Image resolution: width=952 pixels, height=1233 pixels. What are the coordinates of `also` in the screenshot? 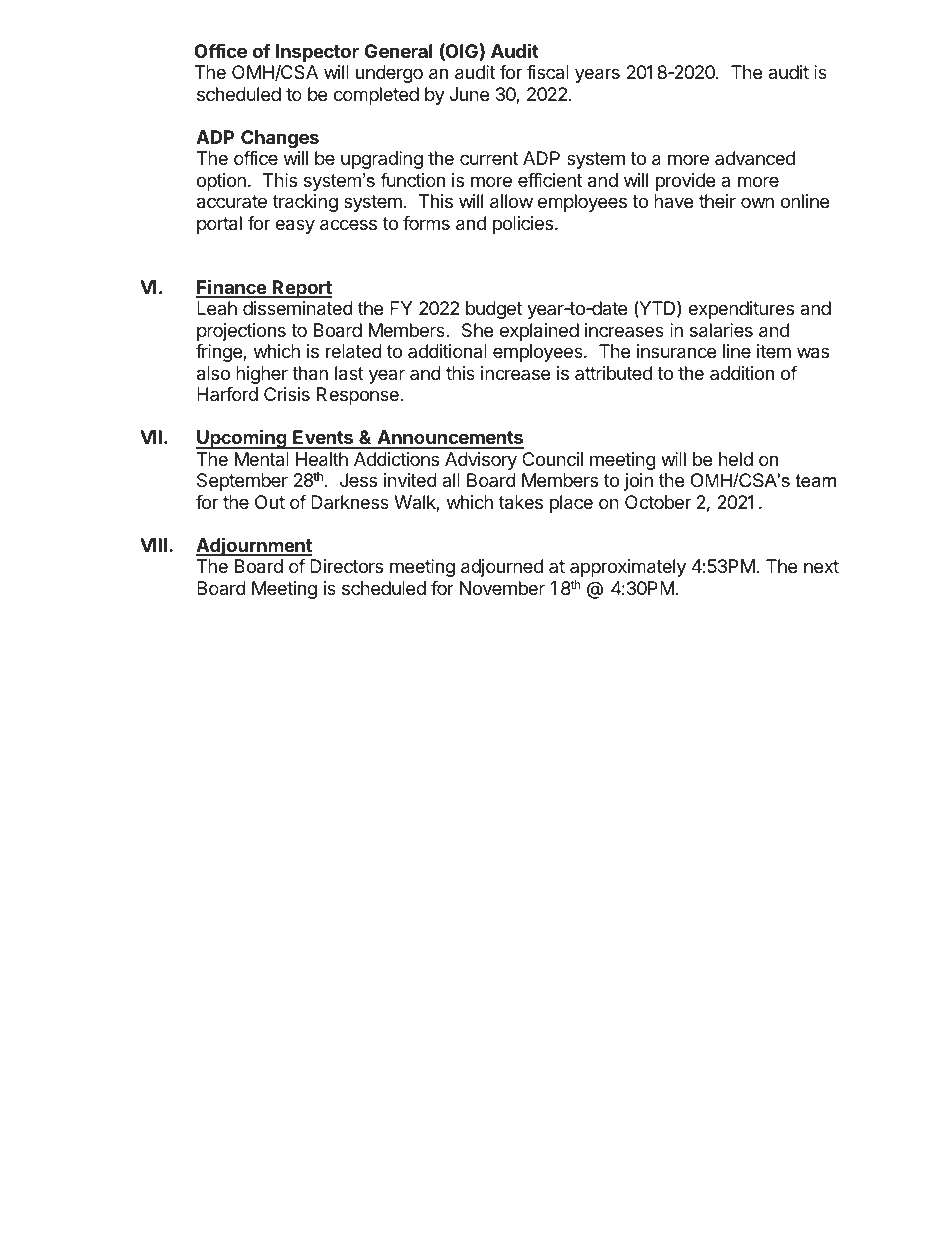 It's located at (213, 373).
